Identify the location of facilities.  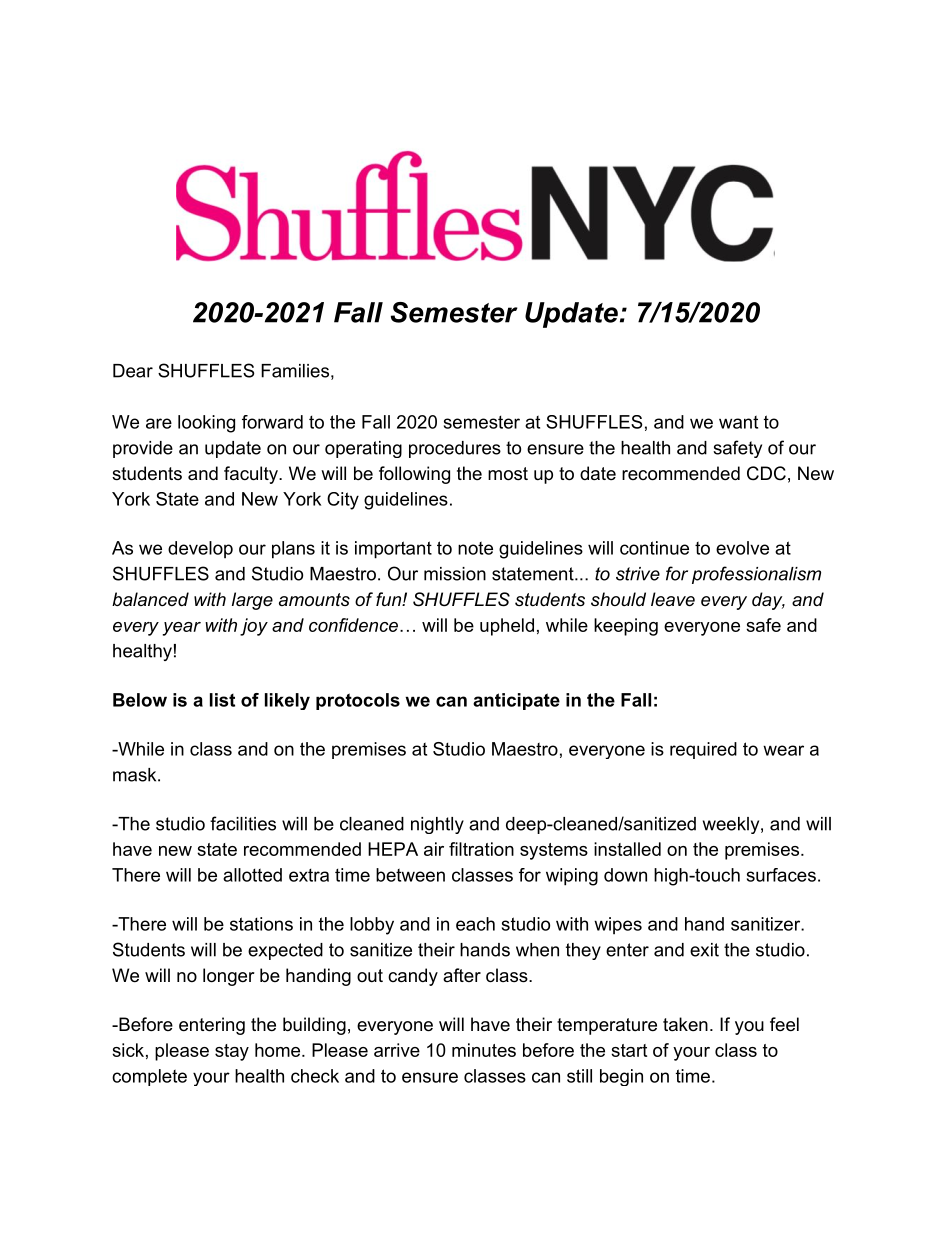
(243, 823).
